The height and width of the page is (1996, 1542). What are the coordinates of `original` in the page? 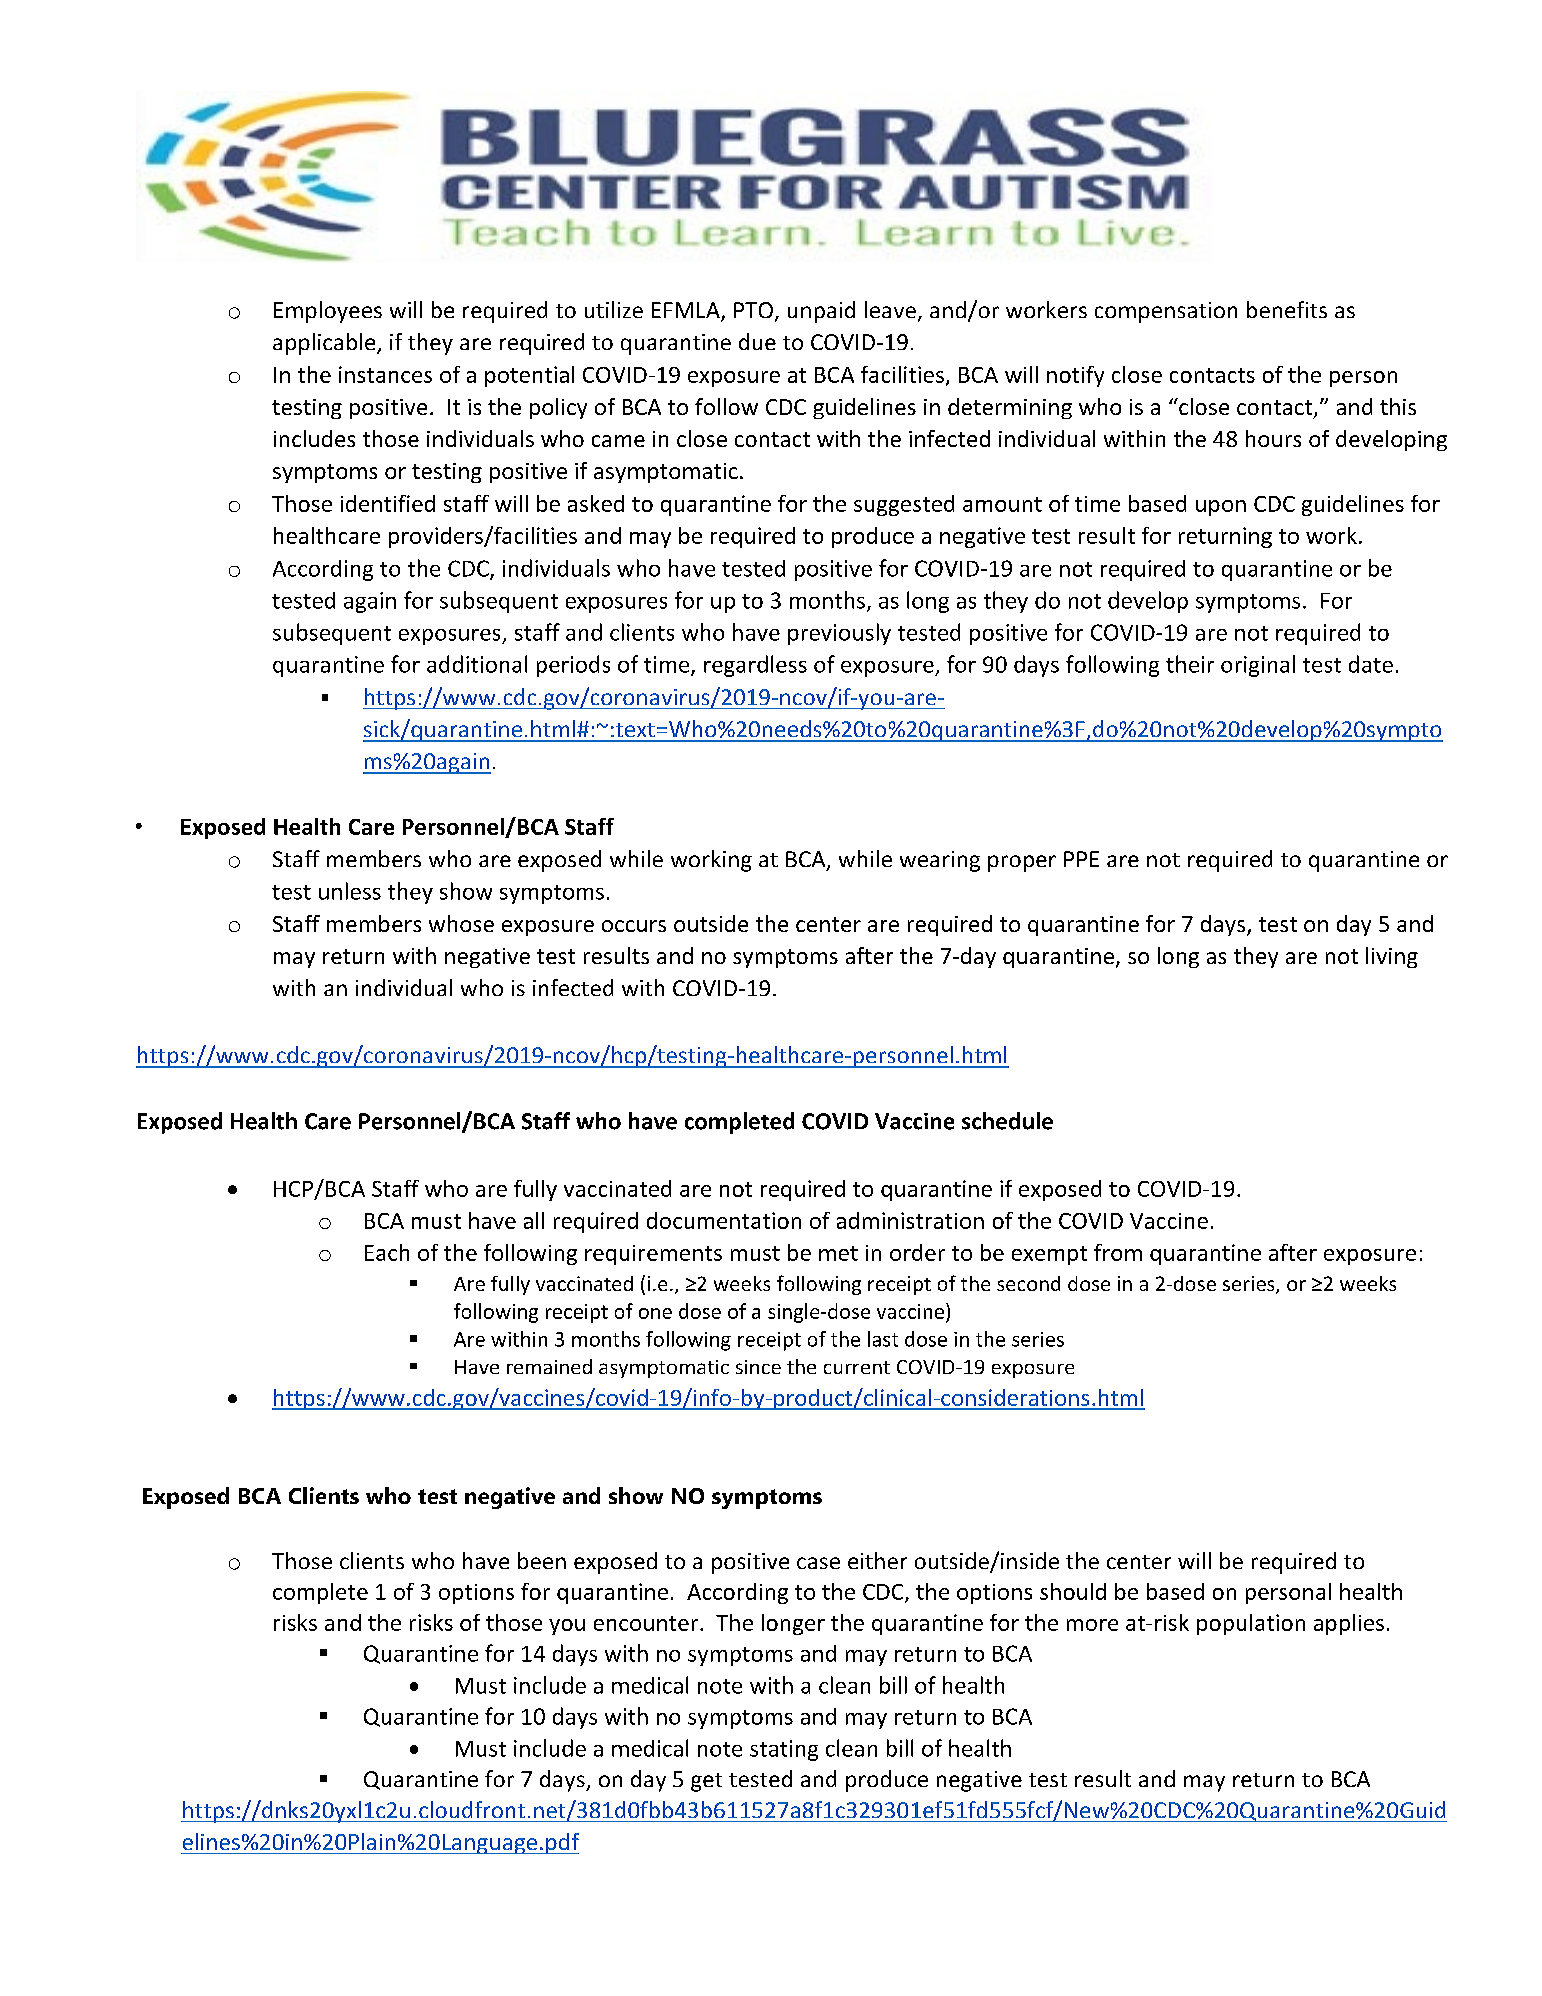 It's located at (1258, 666).
